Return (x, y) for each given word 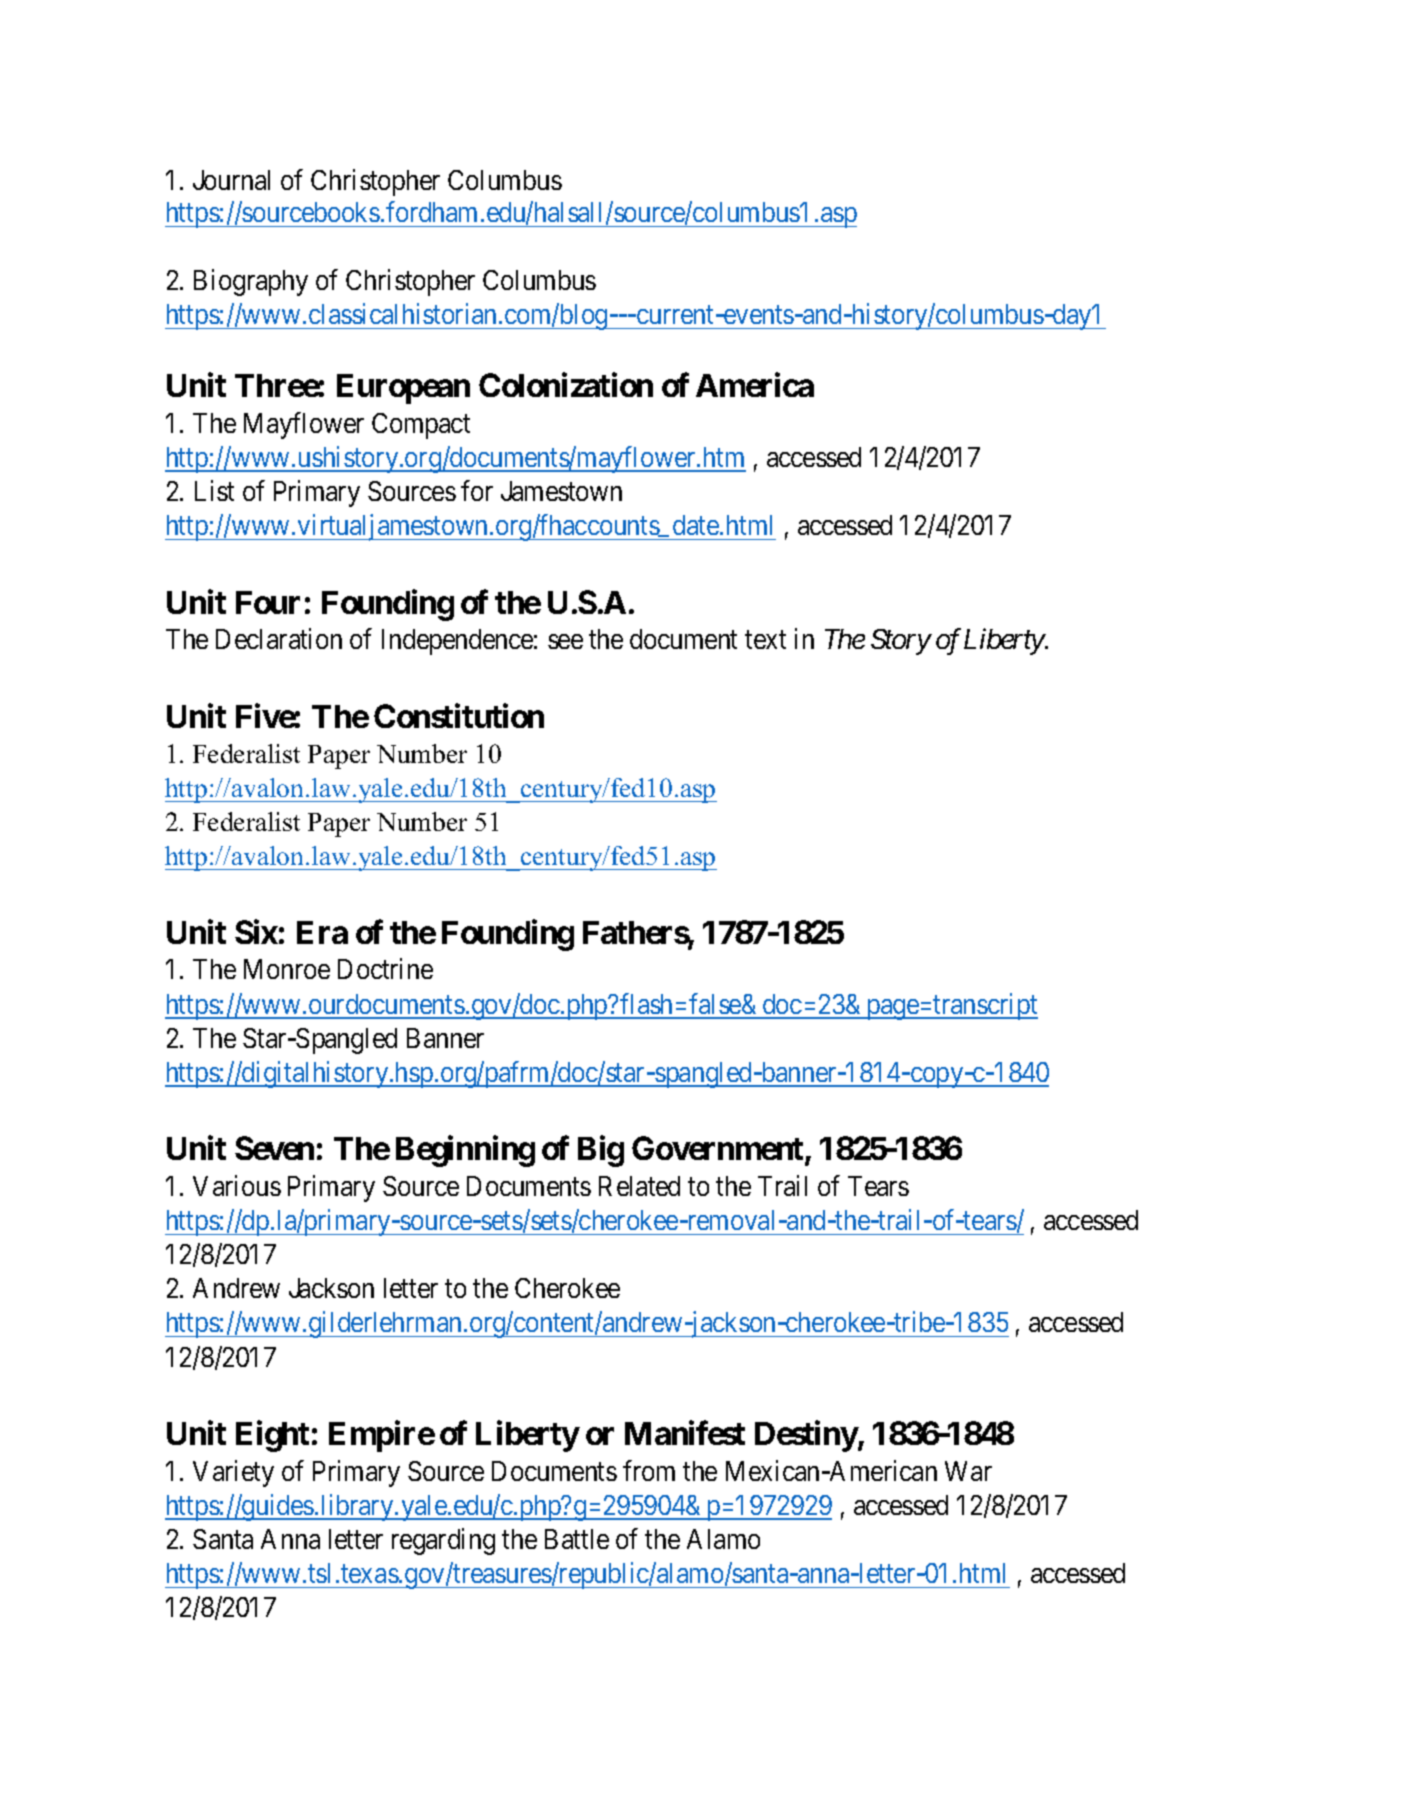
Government (719, 1150)
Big (601, 1151)
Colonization (566, 385)
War (968, 1471)
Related (639, 1186)
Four (268, 602)
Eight (272, 1436)
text (765, 640)
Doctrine (385, 969)
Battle (577, 1539)
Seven (274, 1148)
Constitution (459, 715)
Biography (251, 282)
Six (256, 932)
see (565, 641)
